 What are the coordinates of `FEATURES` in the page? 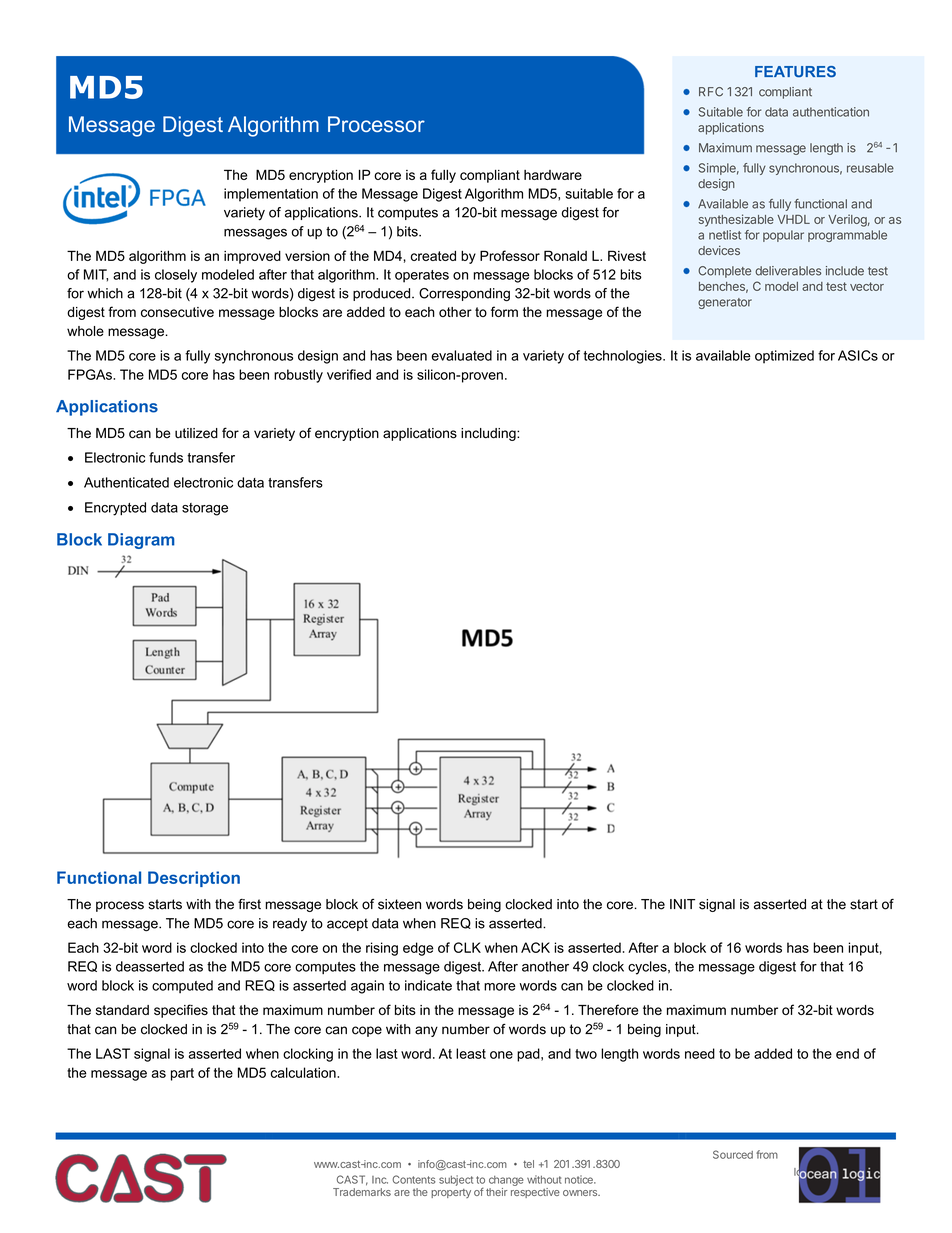 It's located at (795, 71).
